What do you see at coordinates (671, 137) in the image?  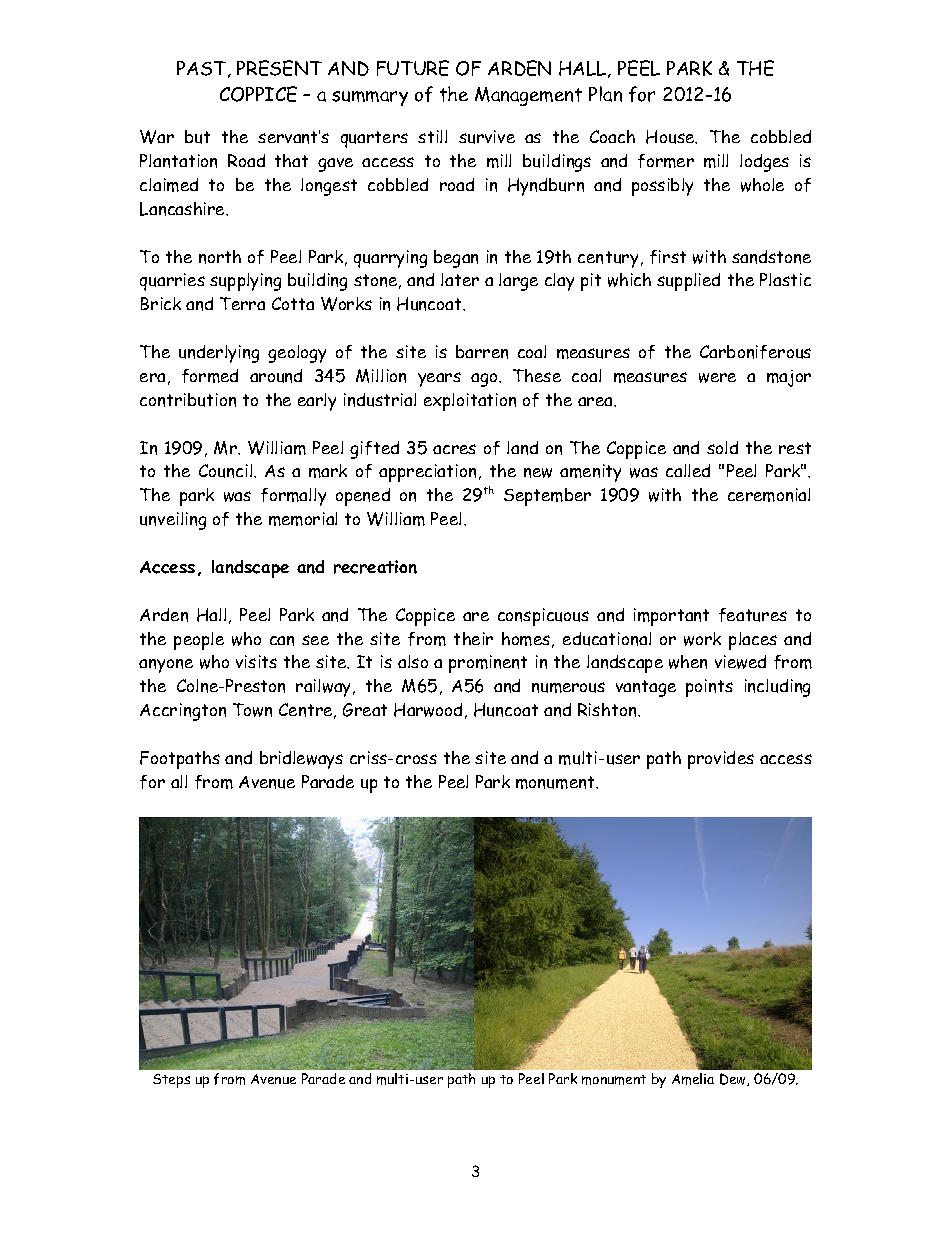 I see `House` at bounding box center [671, 137].
